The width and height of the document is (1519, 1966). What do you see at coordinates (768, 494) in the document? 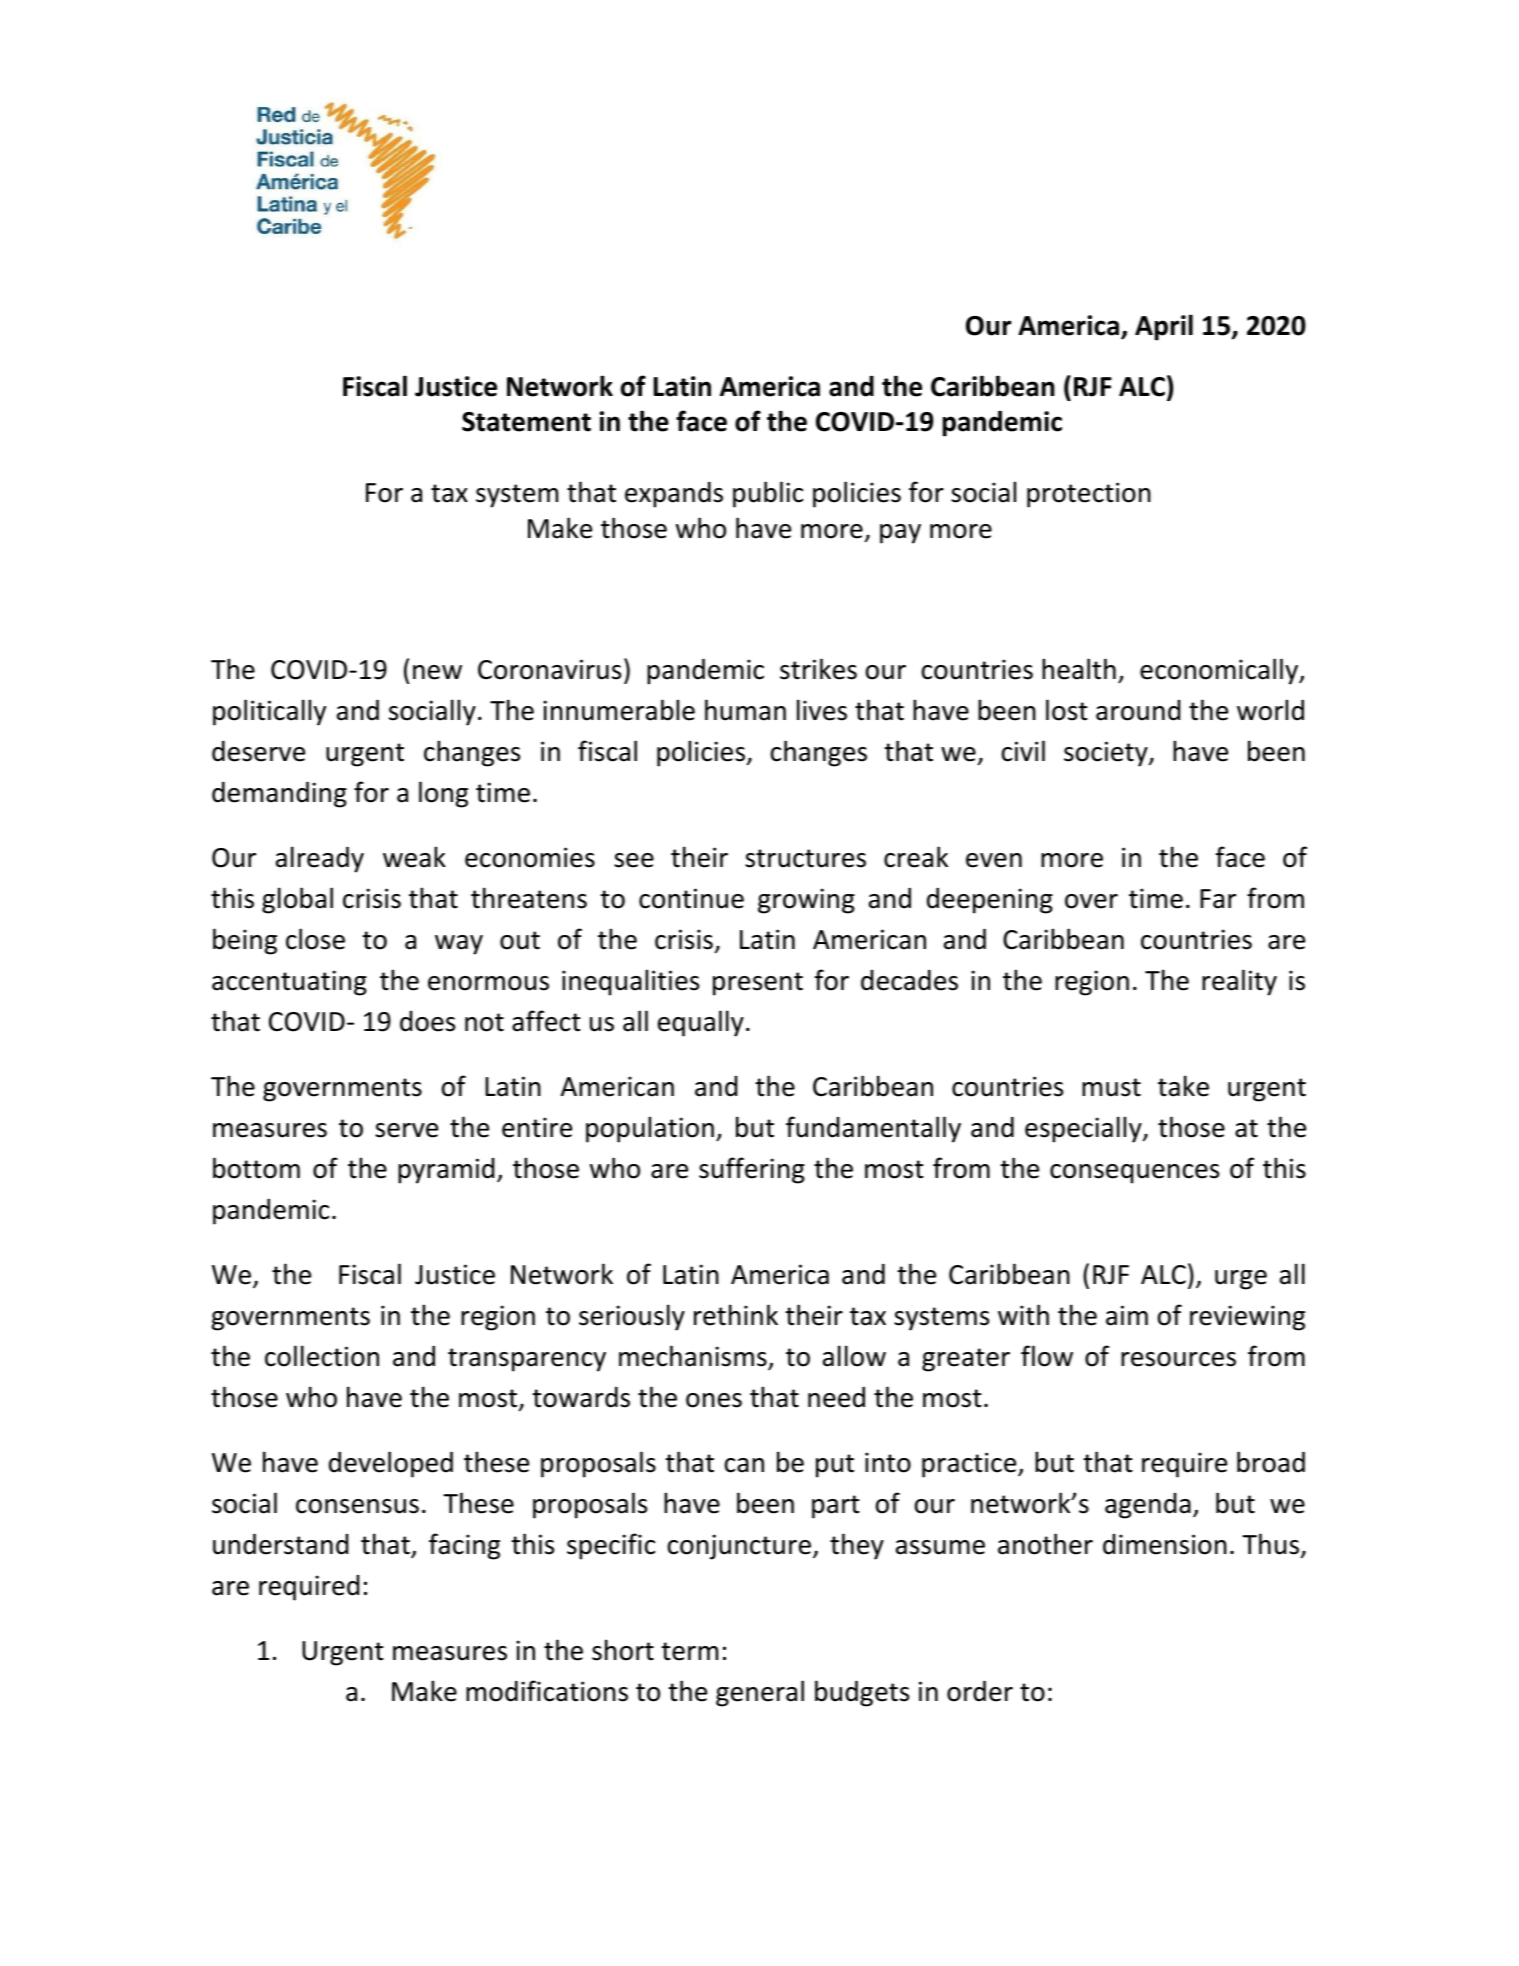
I see `public` at bounding box center [768, 494].
